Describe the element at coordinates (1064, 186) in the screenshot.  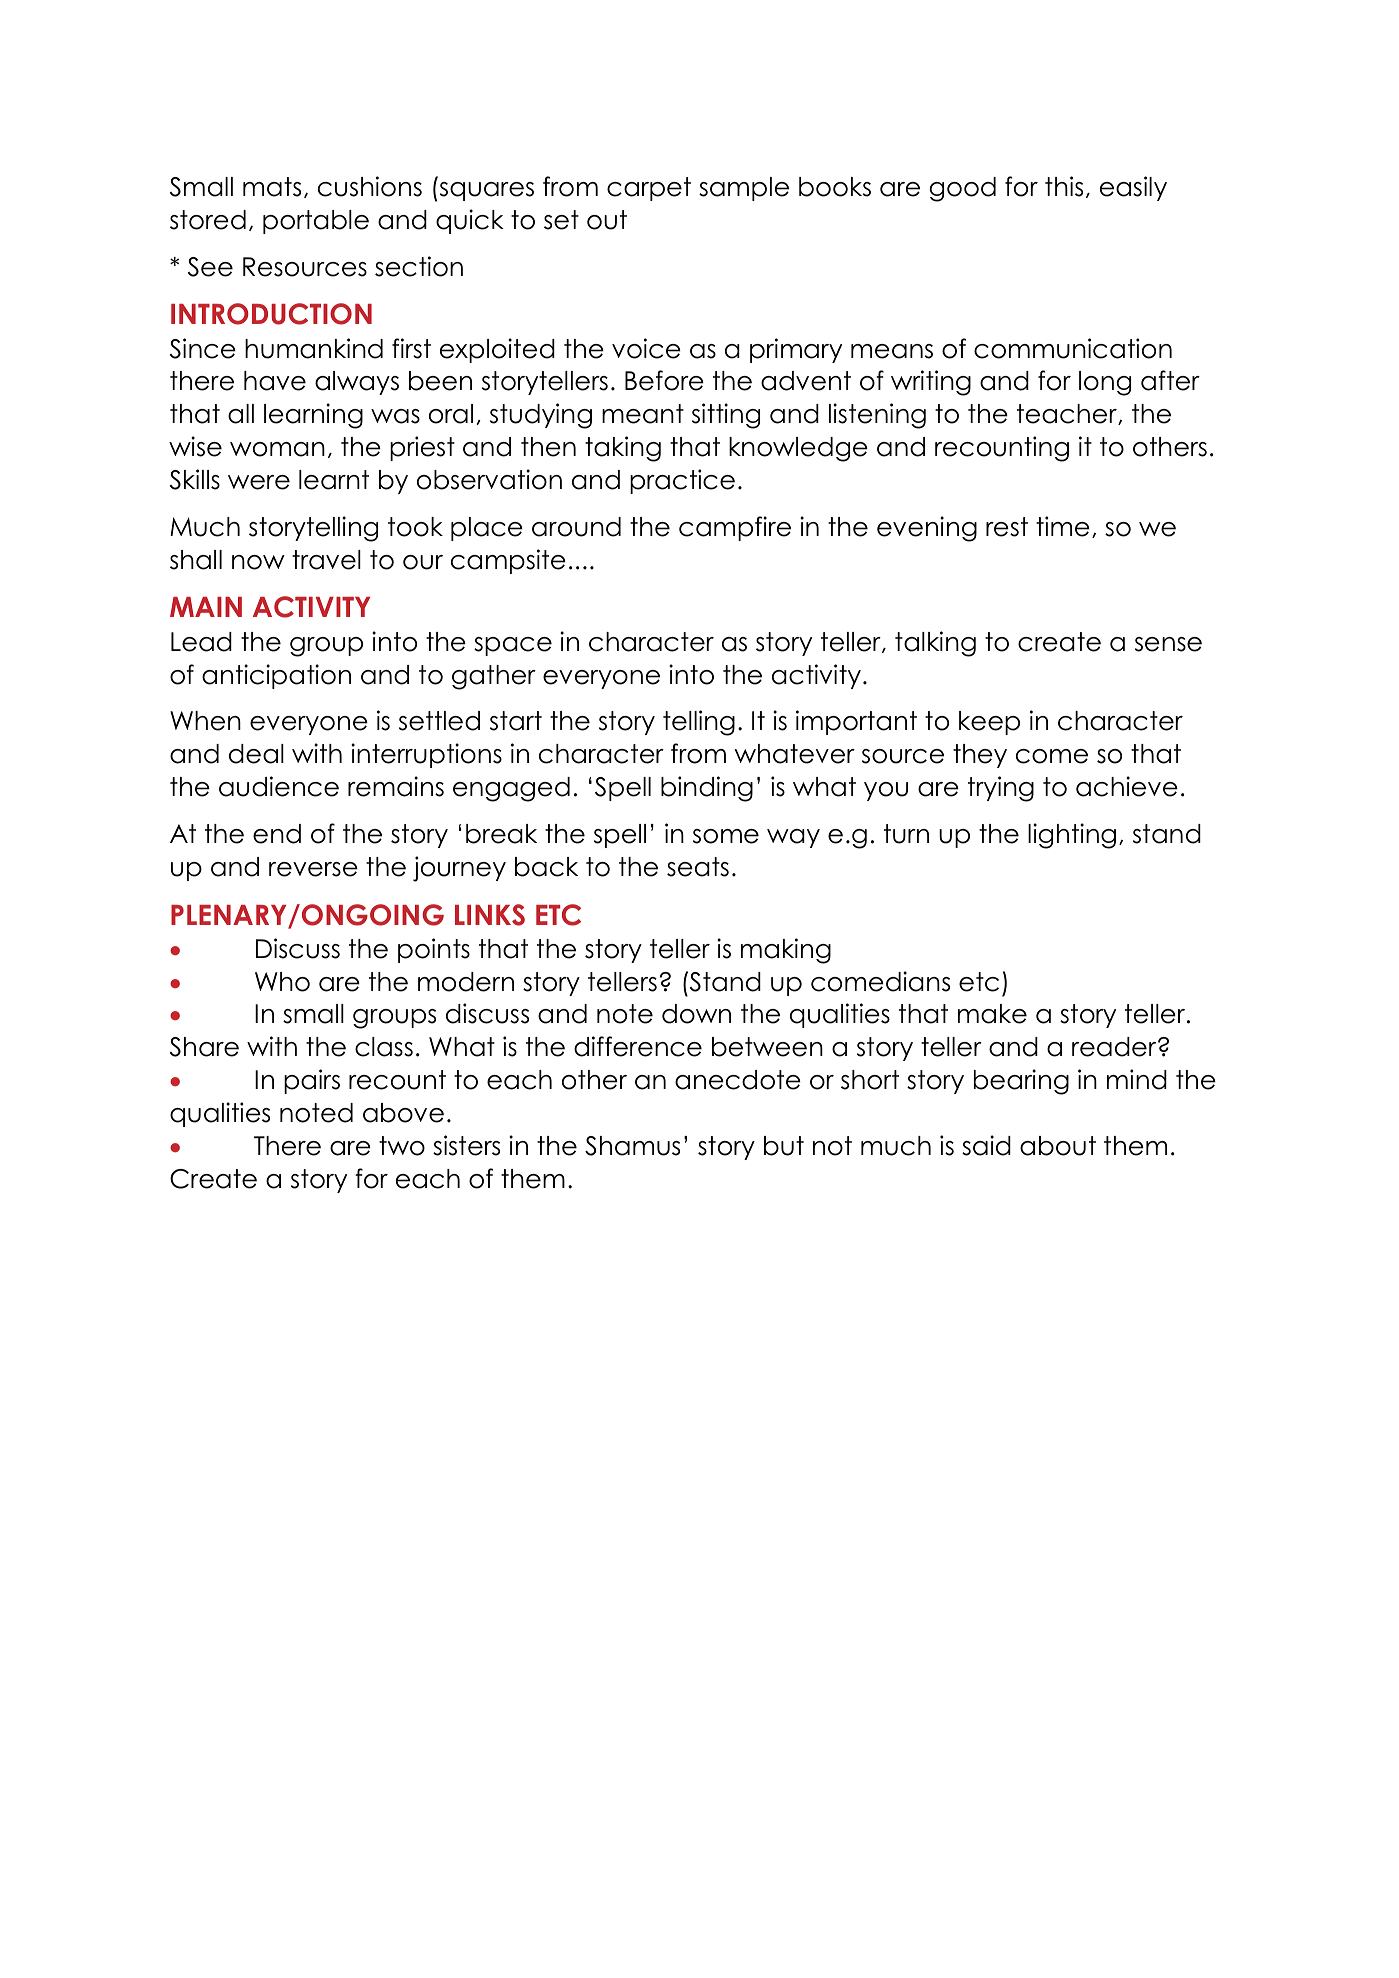
I see `this` at that location.
